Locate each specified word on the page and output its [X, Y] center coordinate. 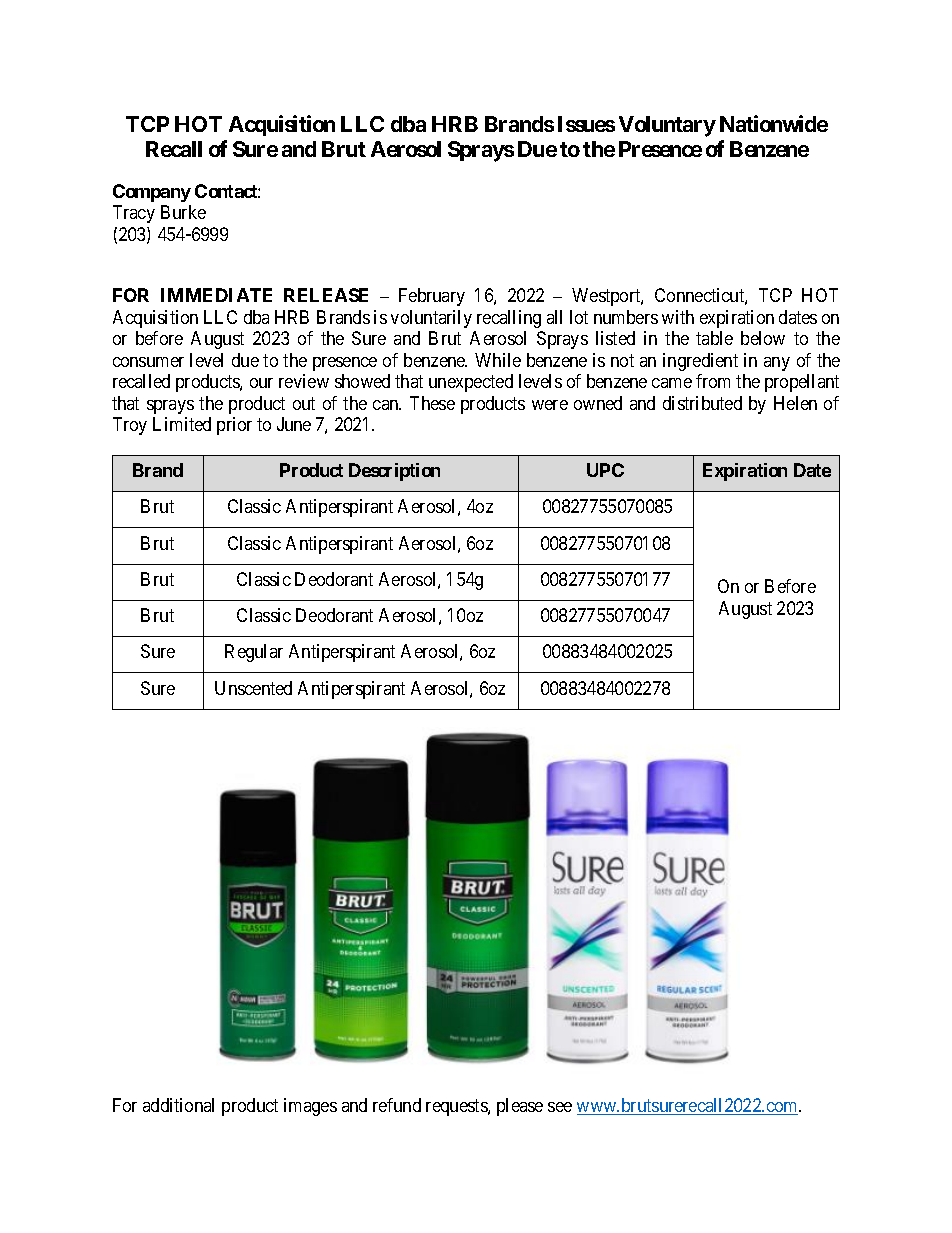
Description [394, 472]
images [310, 1107]
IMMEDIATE [216, 295]
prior [234, 426]
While [498, 360]
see [560, 1107]
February [432, 297]
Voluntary [667, 126]
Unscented [253, 688]
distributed [702, 403]
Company [152, 193]
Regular [254, 653]
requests [457, 1107]
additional [178, 1105]
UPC [605, 470]
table [714, 338]
